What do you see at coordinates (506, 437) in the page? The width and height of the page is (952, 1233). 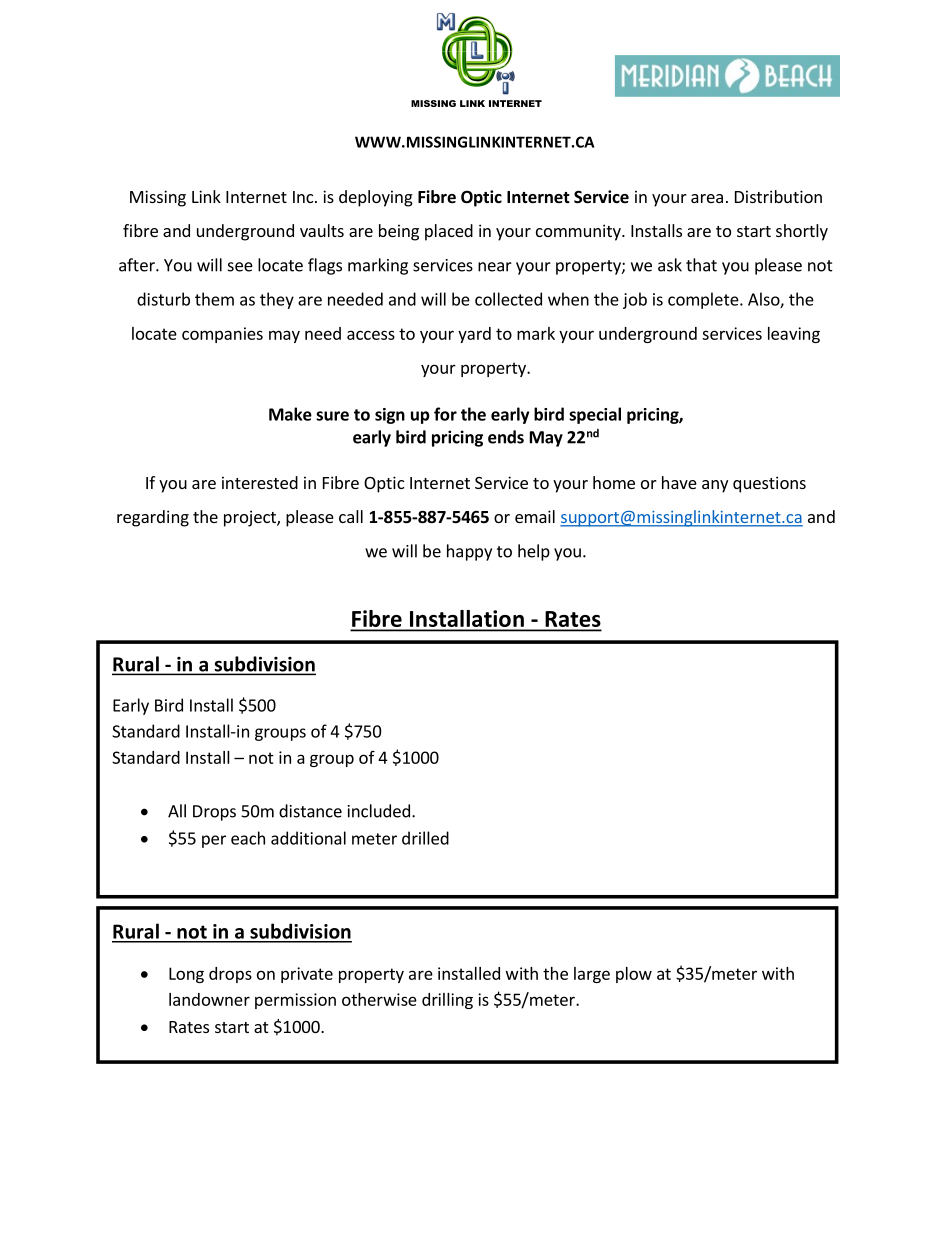 I see `ends` at bounding box center [506, 437].
